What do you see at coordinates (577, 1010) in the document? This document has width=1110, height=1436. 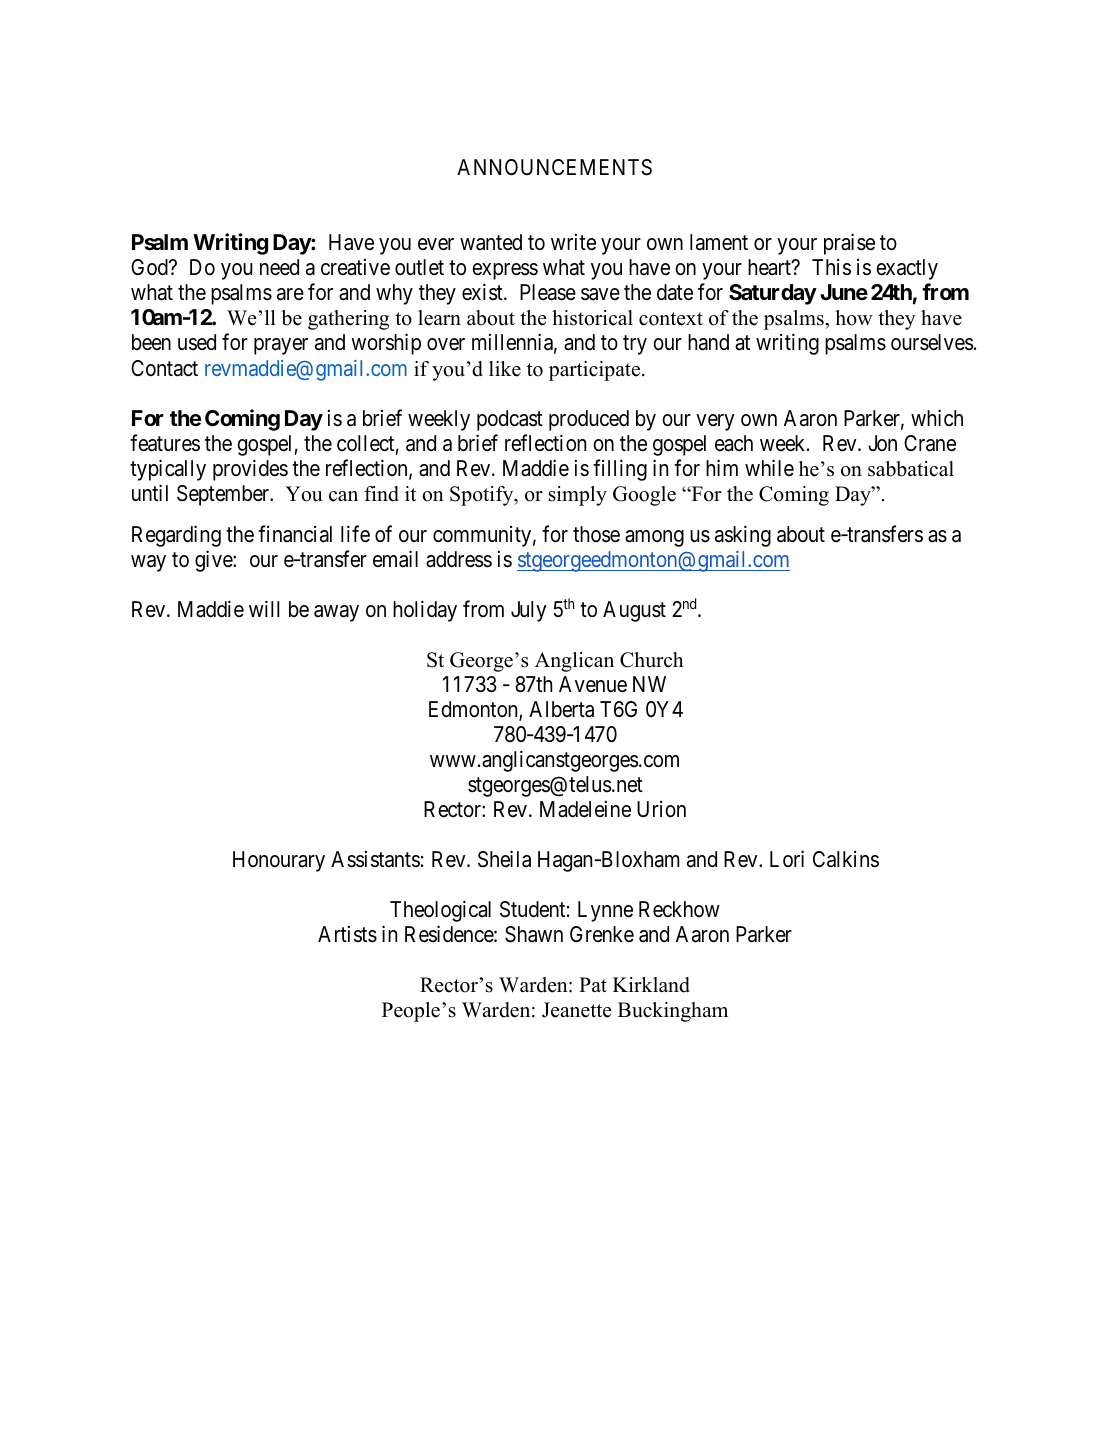 I see `Jeanette` at bounding box center [577, 1010].
